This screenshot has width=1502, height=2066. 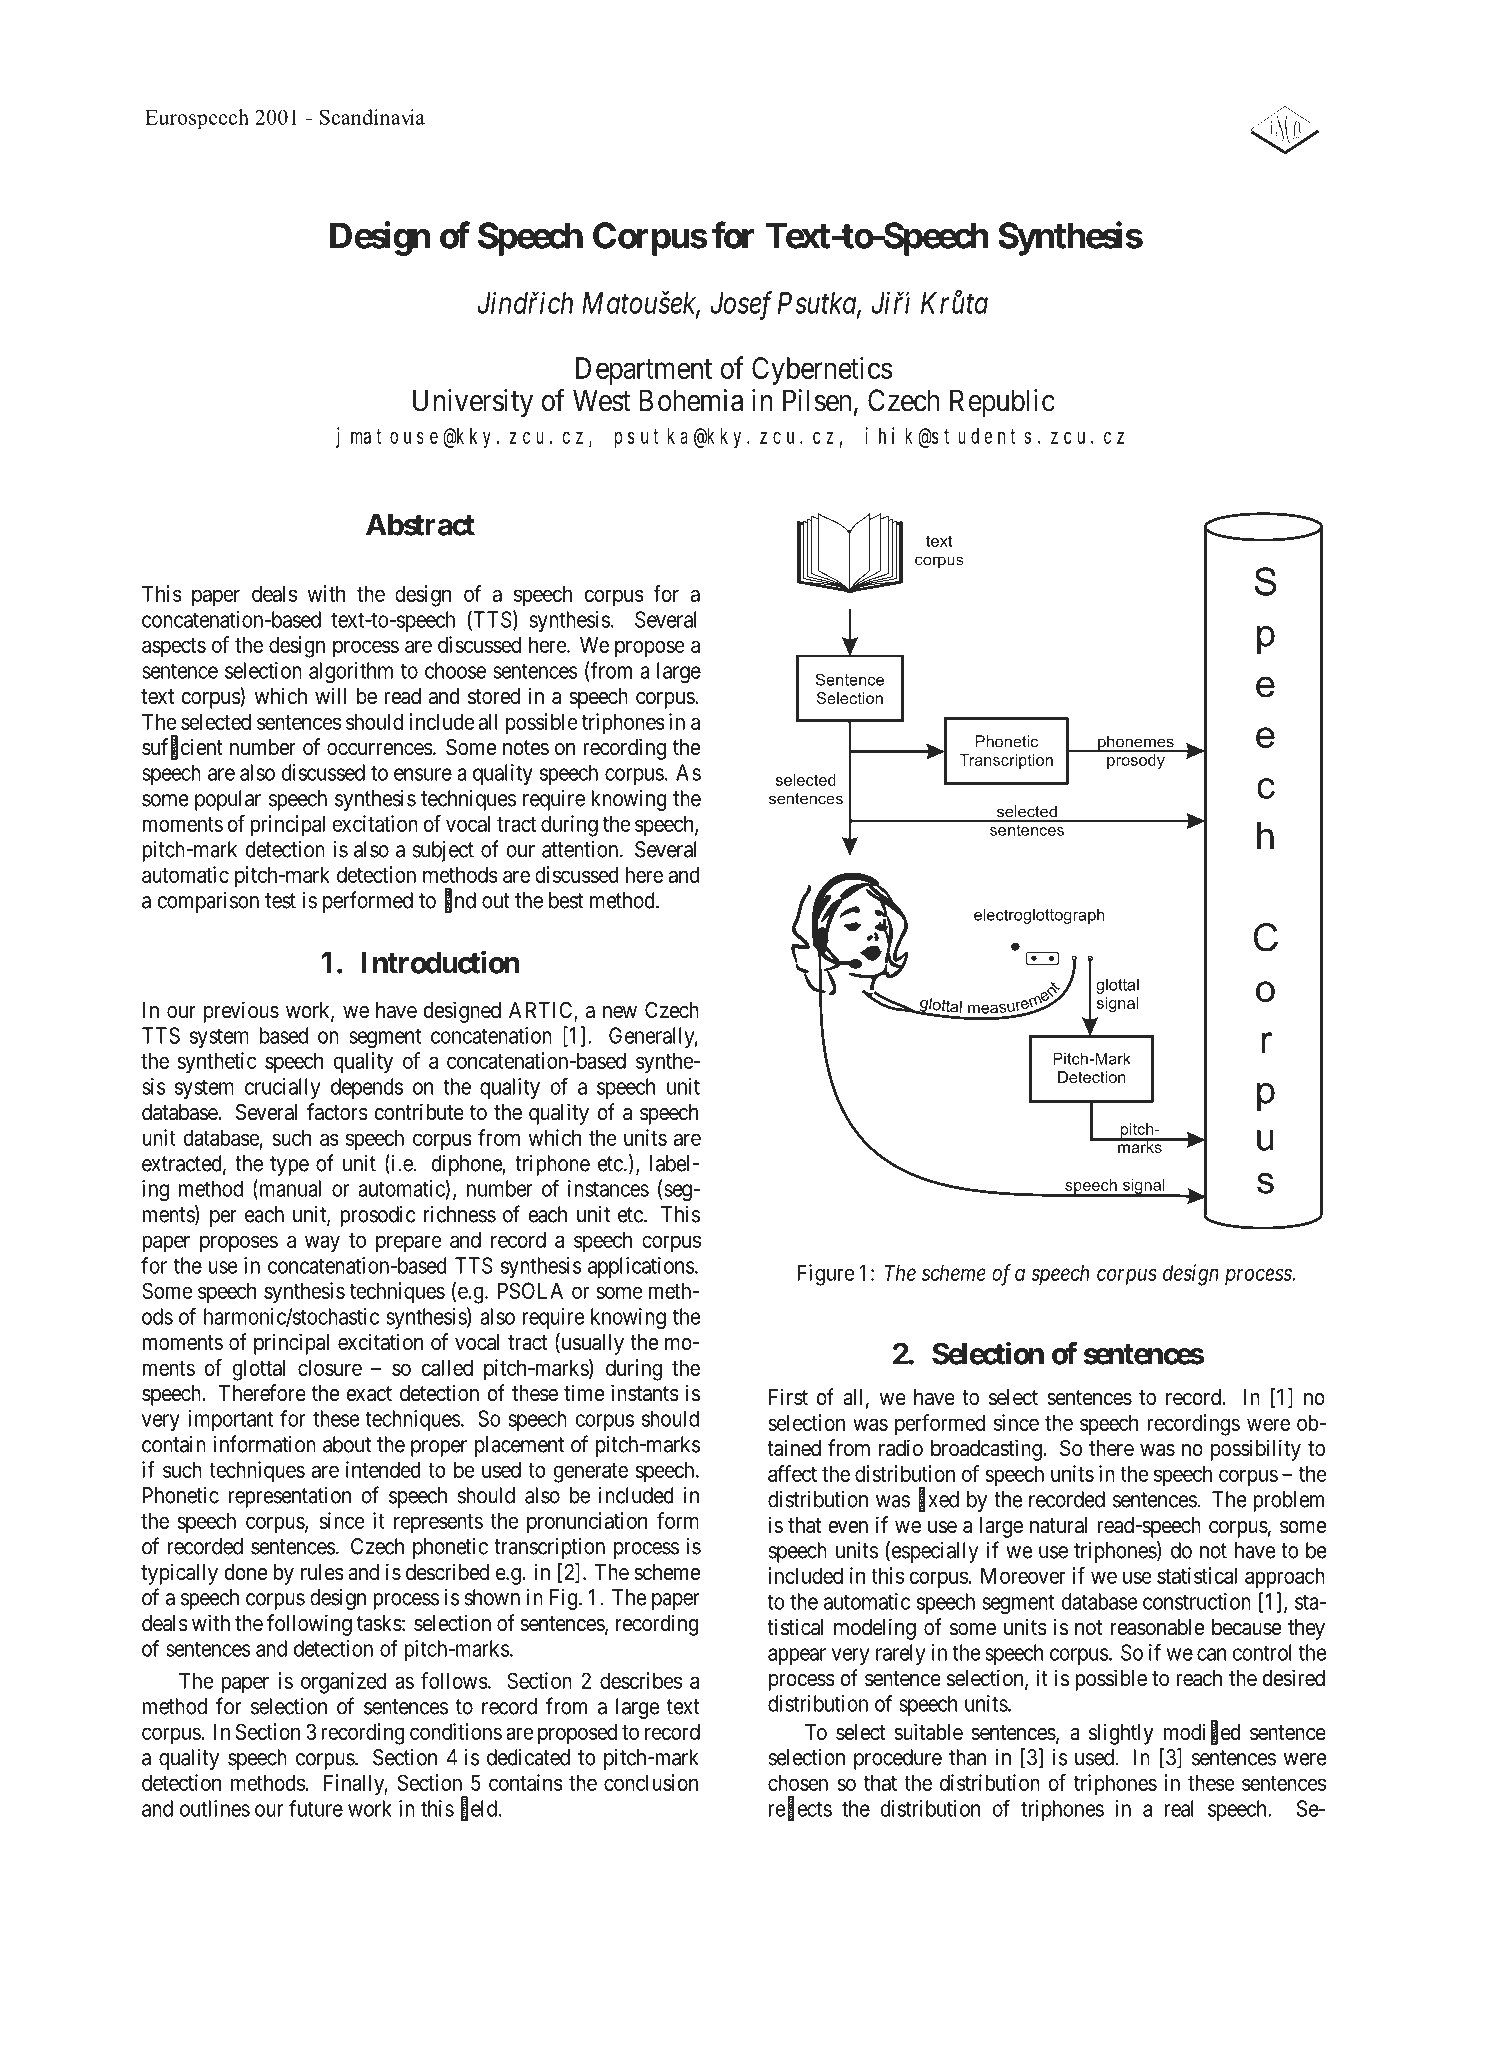 I want to click on Josef, so click(x=741, y=305).
